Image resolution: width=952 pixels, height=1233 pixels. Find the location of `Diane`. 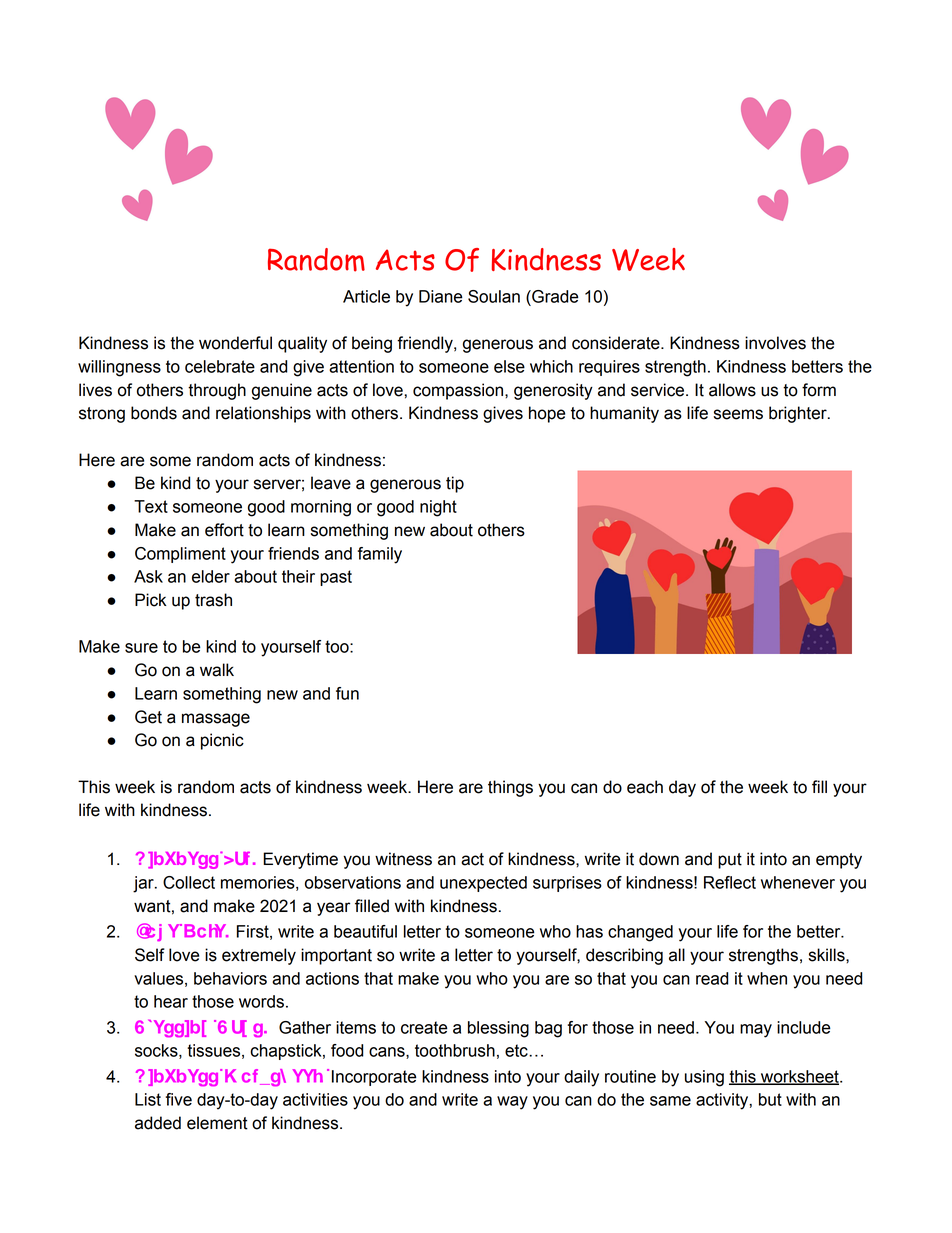

Diane is located at coordinates (441, 296).
